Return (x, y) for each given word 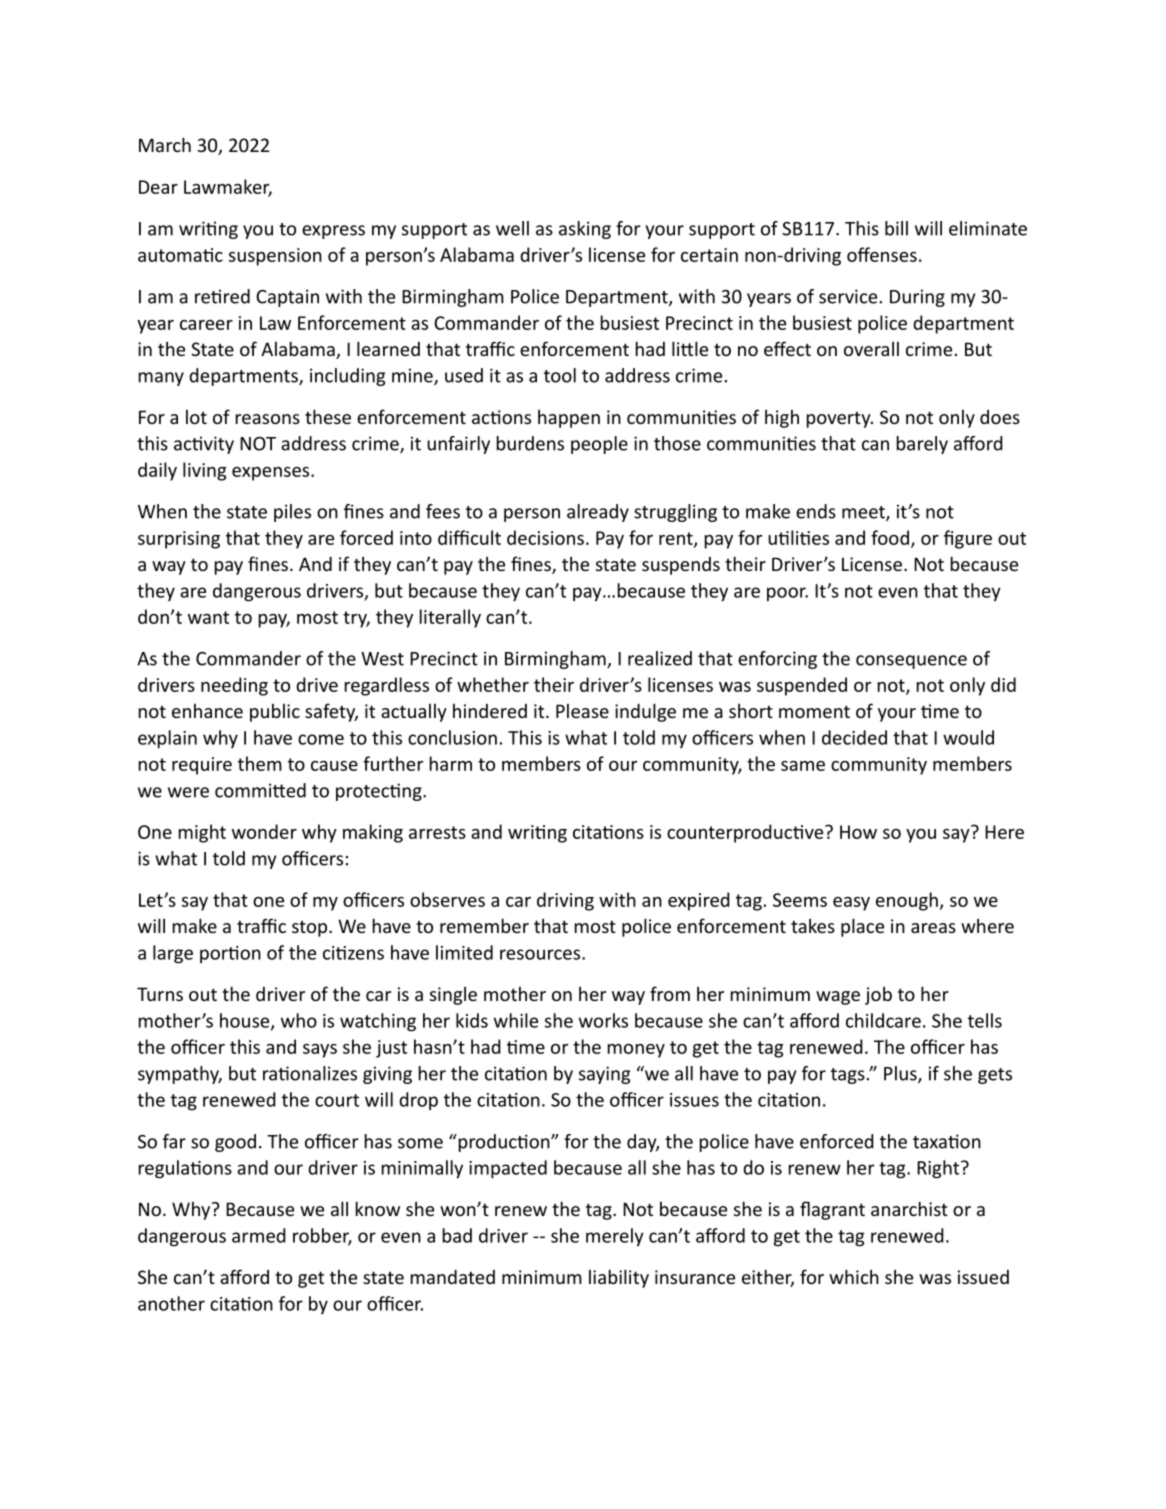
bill (896, 228)
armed (259, 1235)
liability (619, 1278)
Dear (158, 187)
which (854, 1276)
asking (585, 230)
